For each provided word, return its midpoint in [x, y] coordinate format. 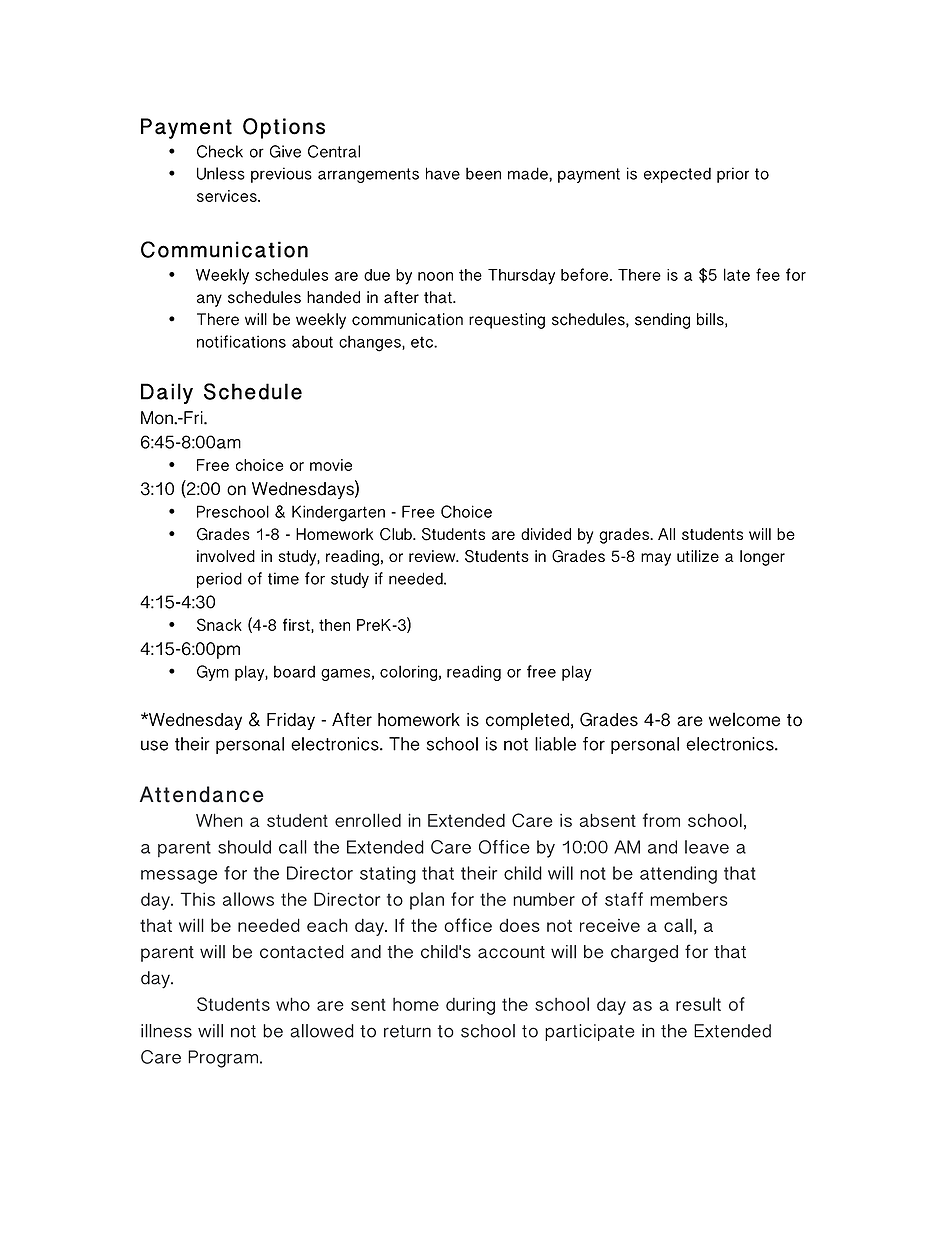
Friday [291, 721]
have [443, 173]
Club [397, 534]
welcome [744, 719]
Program [224, 1059]
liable [555, 744]
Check [220, 151]
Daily [167, 393]
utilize [698, 556]
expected [677, 175]
